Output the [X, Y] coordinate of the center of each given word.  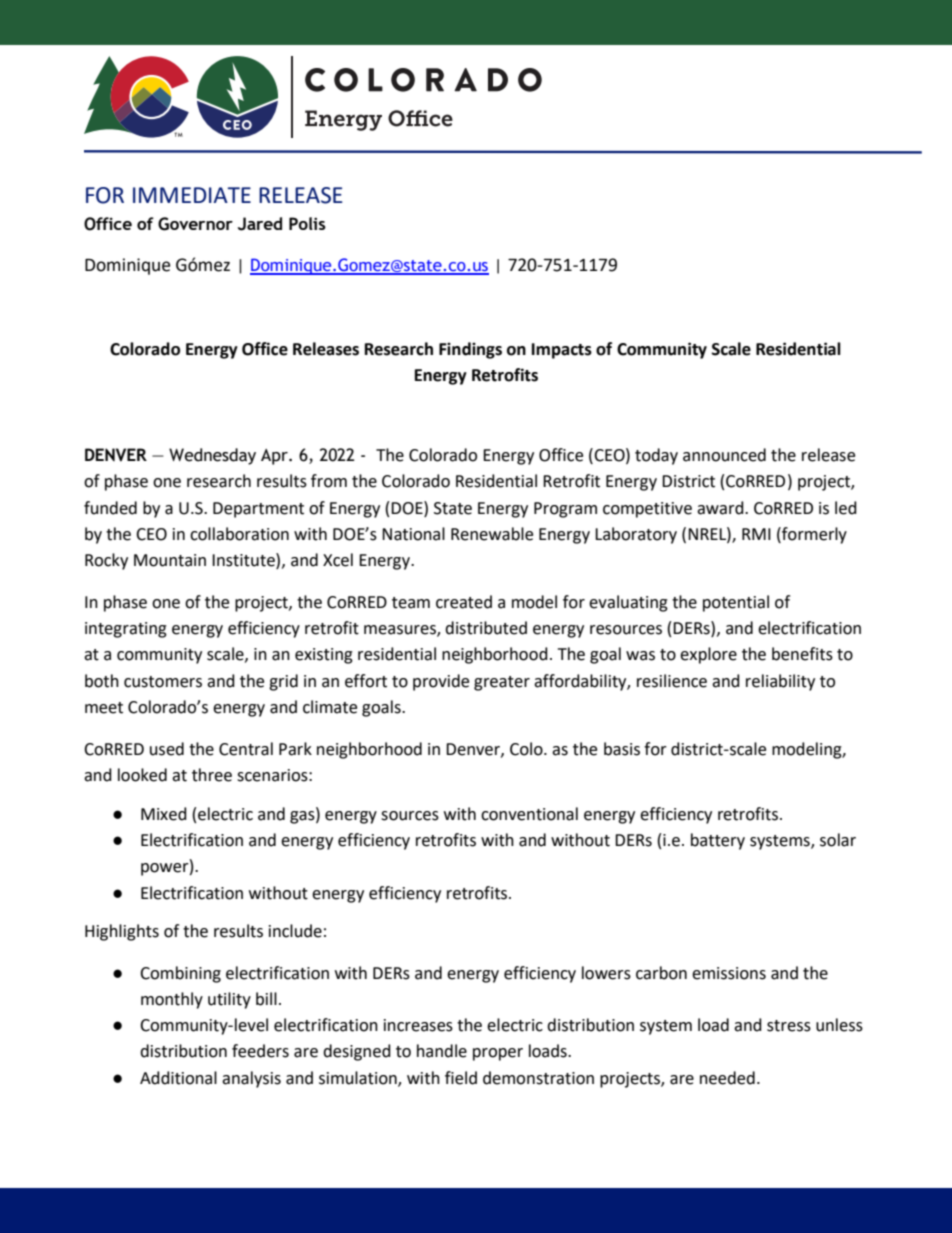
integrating [126, 630]
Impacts [562, 351]
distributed [486, 628]
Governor [195, 224]
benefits [802, 654]
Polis [307, 223]
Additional [178, 1078]
